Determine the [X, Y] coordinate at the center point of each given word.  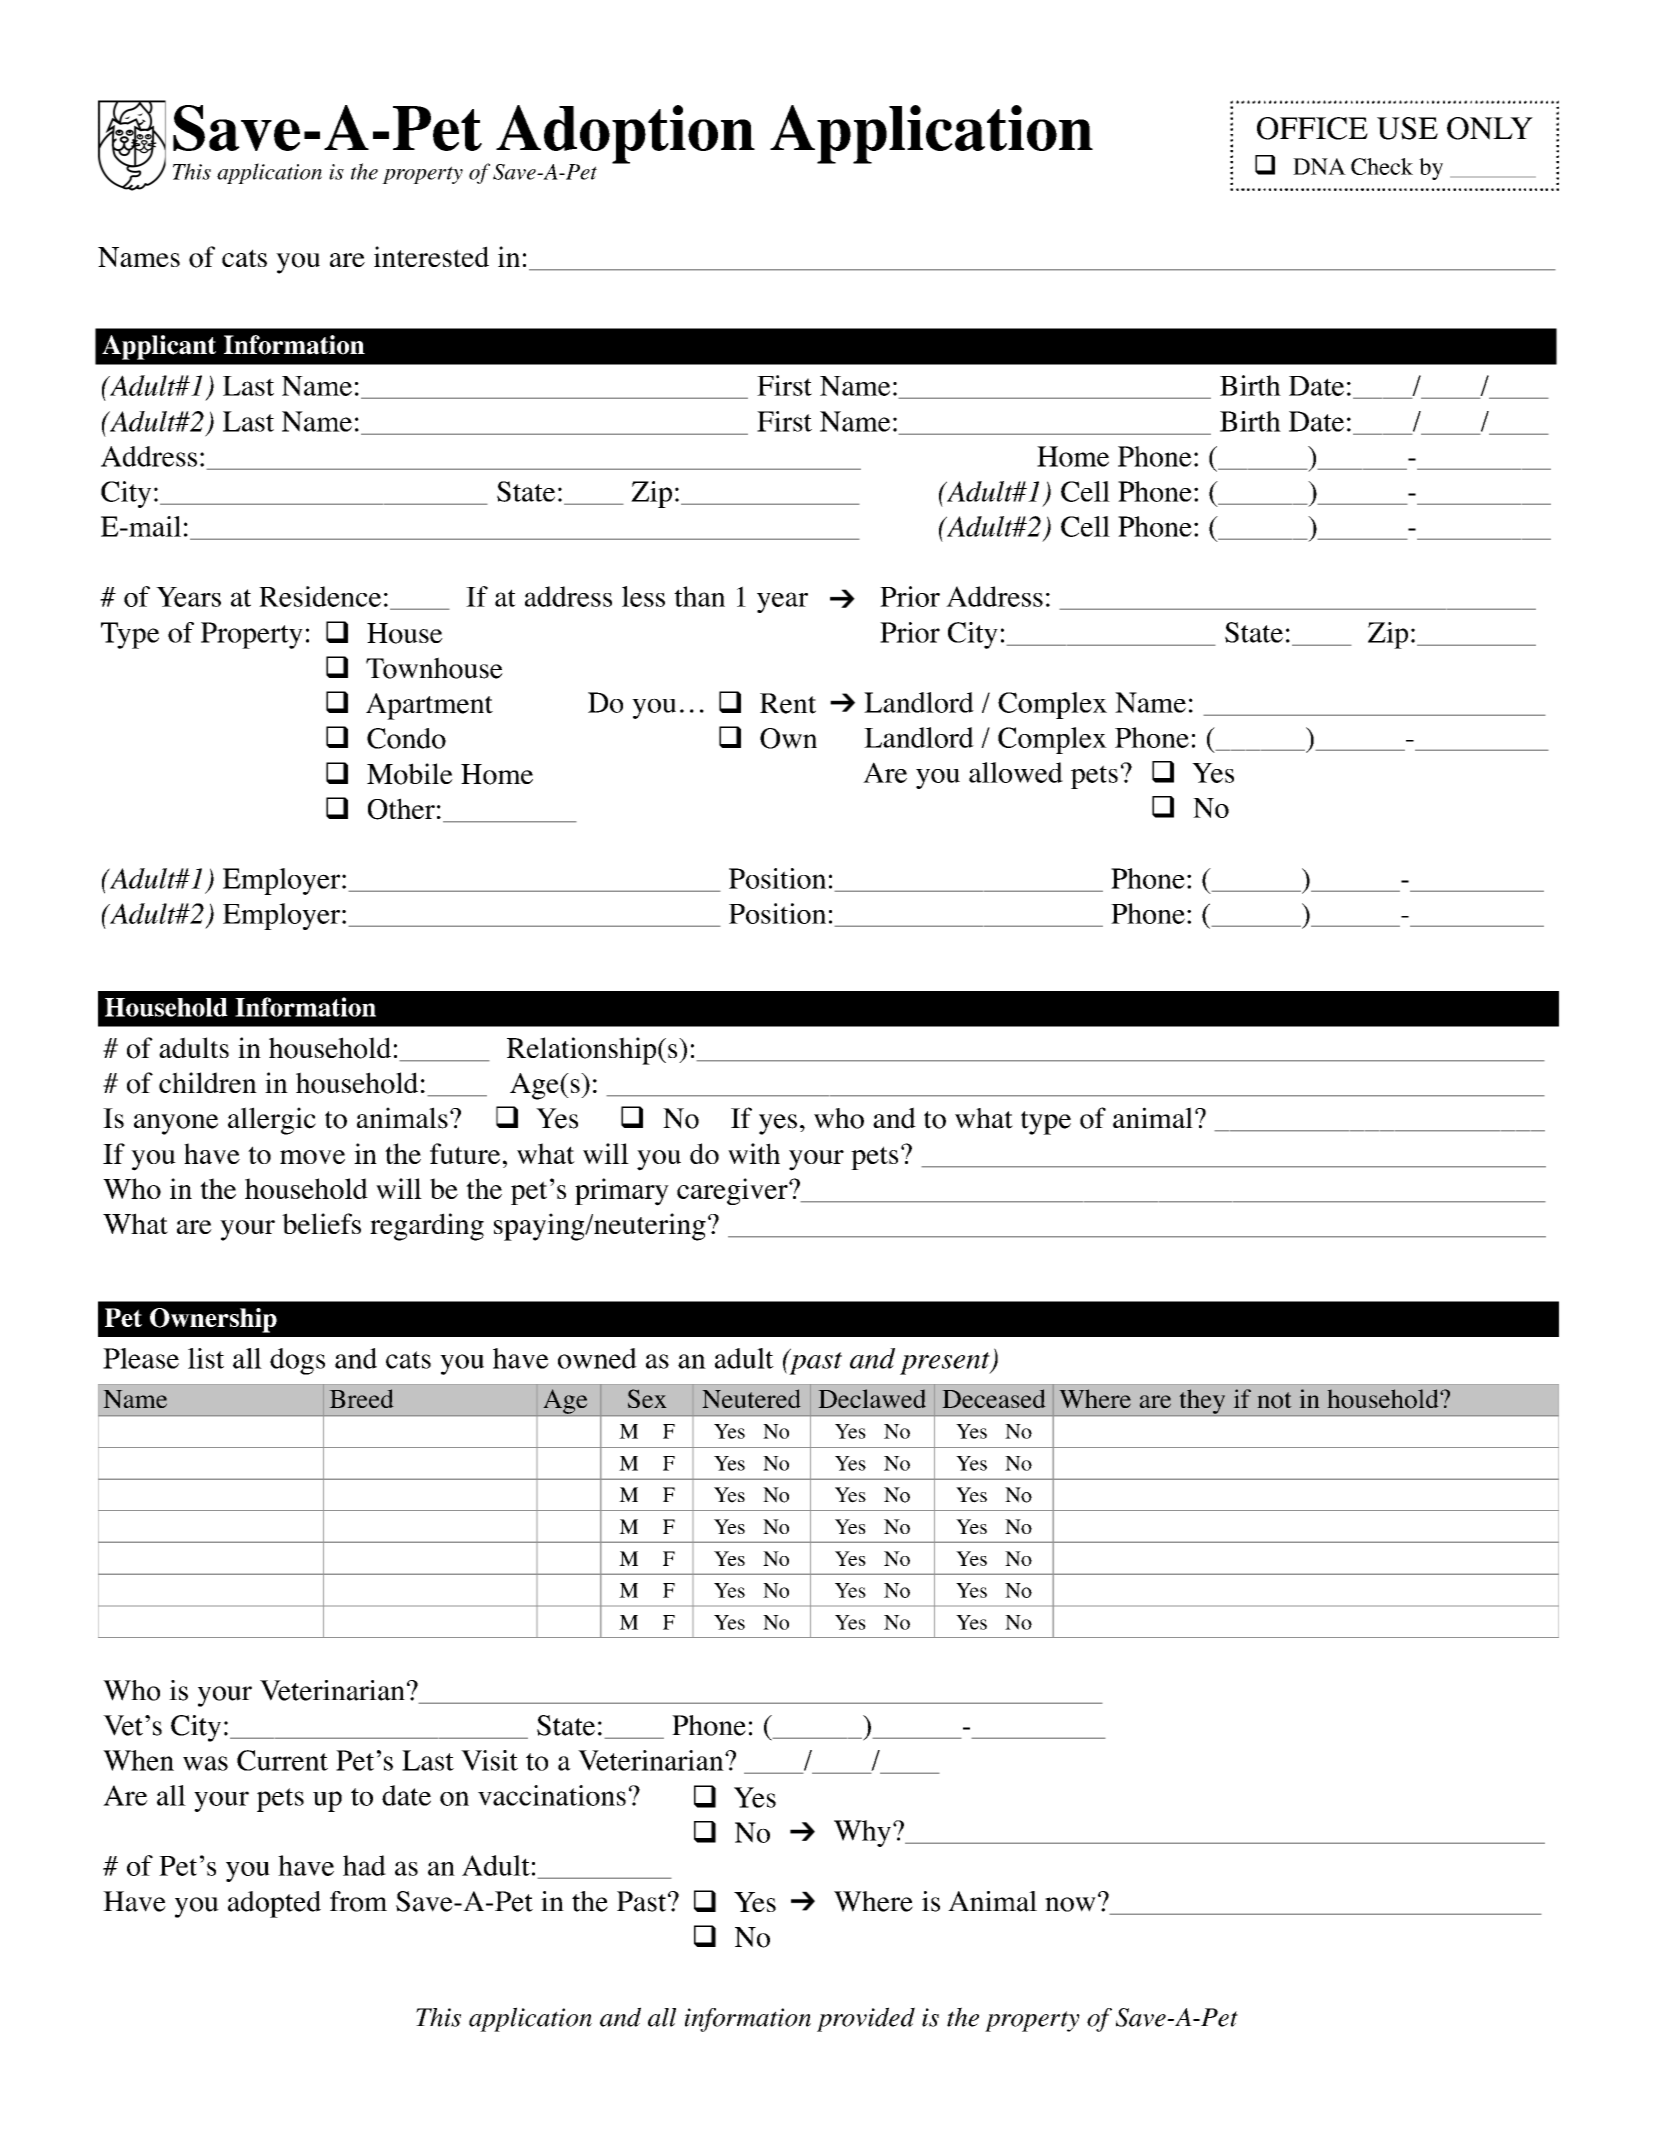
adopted [274, 1904]
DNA [1319, 166]
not [1274, 1400]
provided [866, 2019]
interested [431, 256]
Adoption [625, 135]
